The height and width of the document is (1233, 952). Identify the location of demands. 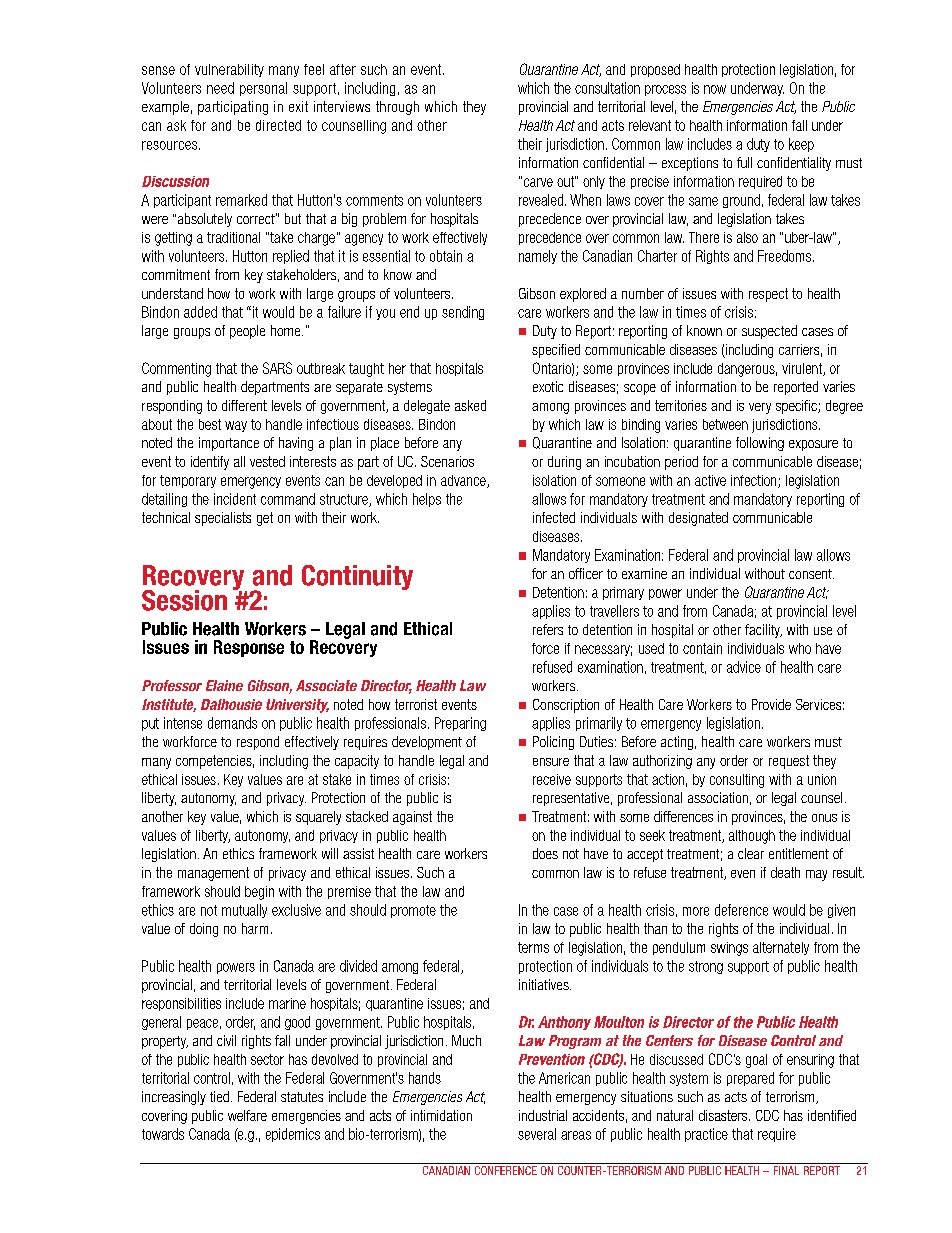
(232, 723).
